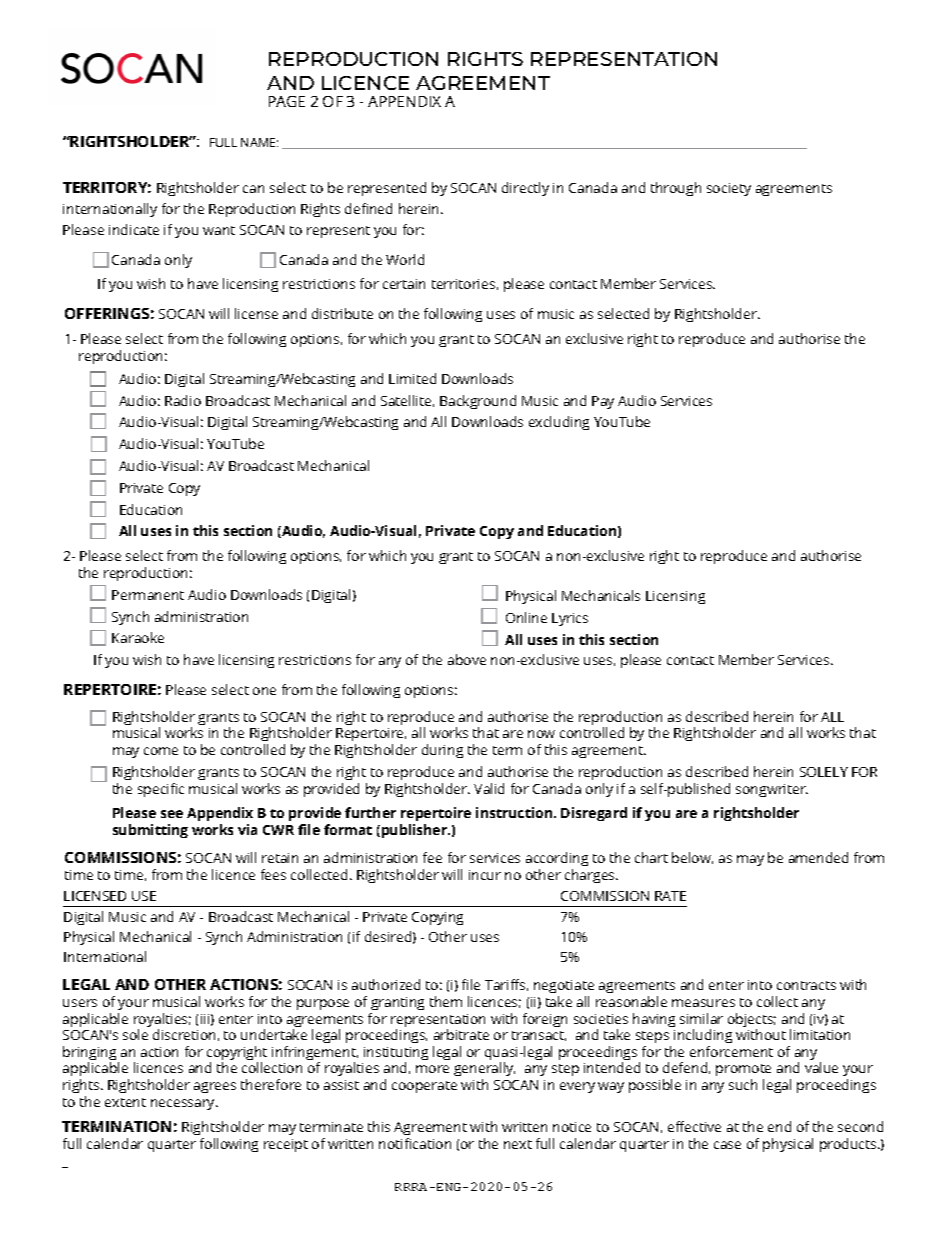 Image resolution: width=952 pixels, height=1233 pixels. I want to click on necessary, so click(184, 1104).
